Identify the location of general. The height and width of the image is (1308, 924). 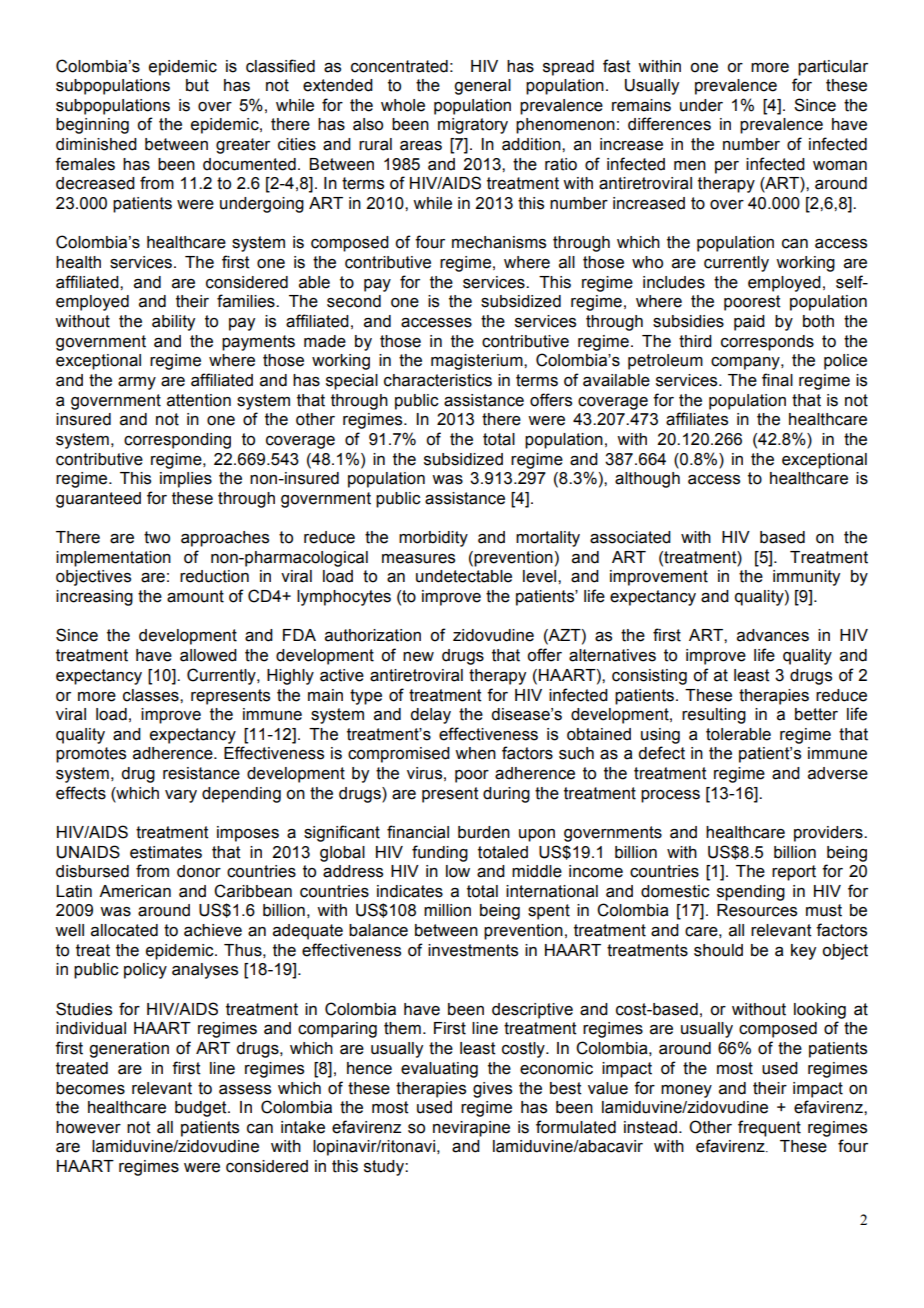
(482, 87).
